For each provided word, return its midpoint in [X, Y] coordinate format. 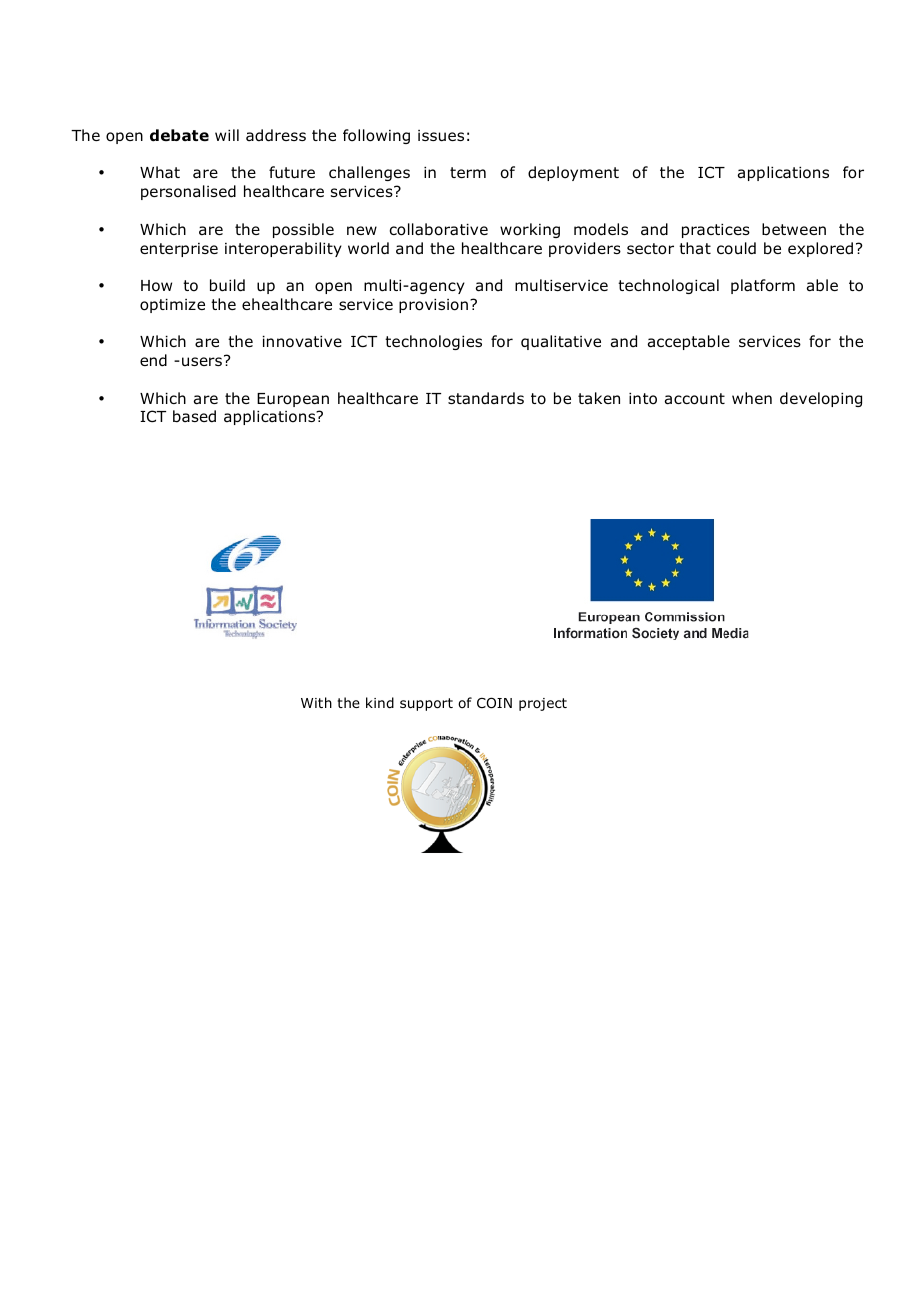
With [316, 702]
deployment [573, 173]
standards [486, 398]
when [752, 398]
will [227, 135]
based [194, 416]
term [468, 172]
